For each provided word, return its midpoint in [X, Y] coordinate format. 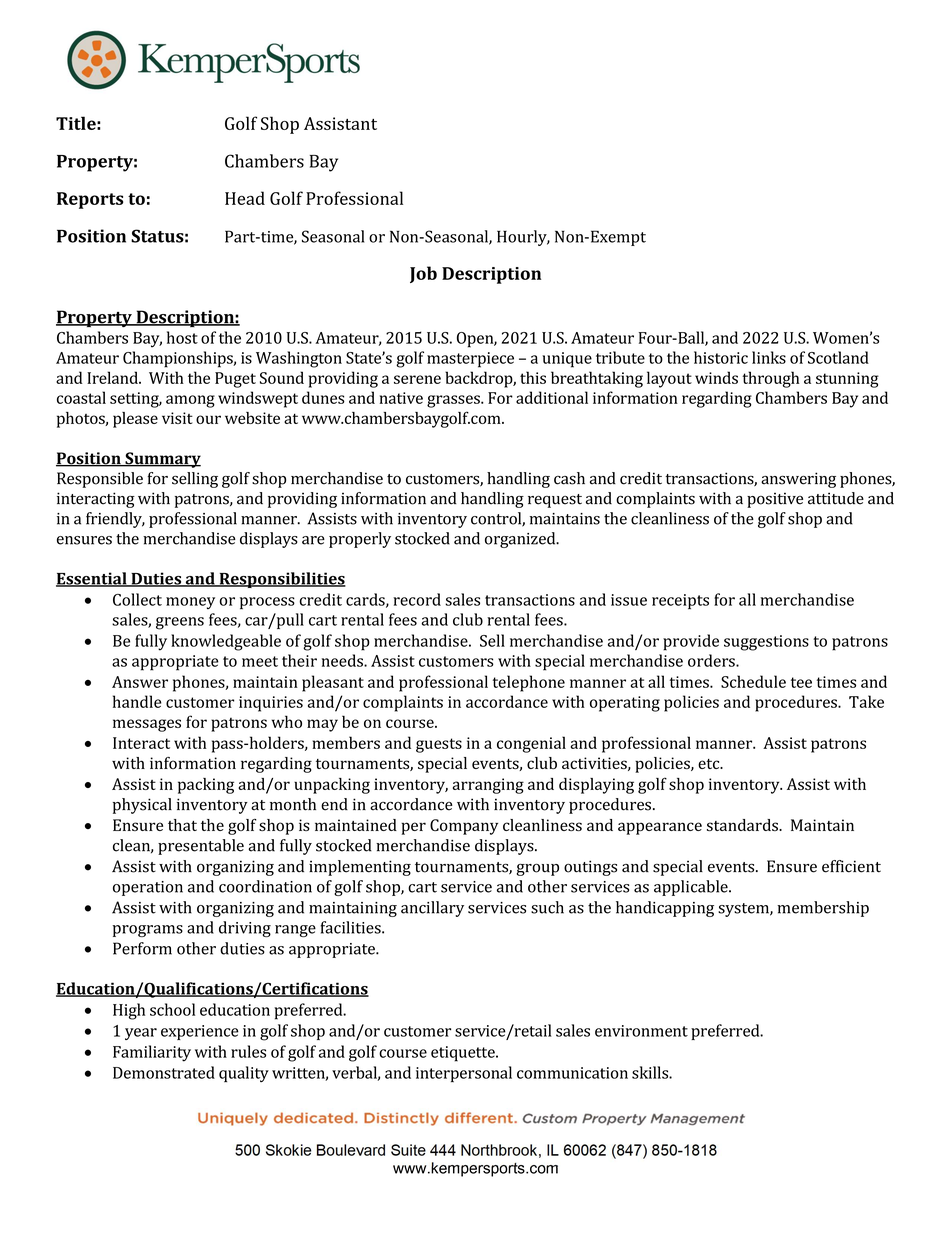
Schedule [753, 681]
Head [245, 198]
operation [148, 888]
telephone [529, 683]
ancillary [432, 909]
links [769, 357]
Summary [162, 460]
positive [775, 500]
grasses [454, 401]
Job [423, 274]
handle [137, 701]
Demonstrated [164, 1072]
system [744, 910]
